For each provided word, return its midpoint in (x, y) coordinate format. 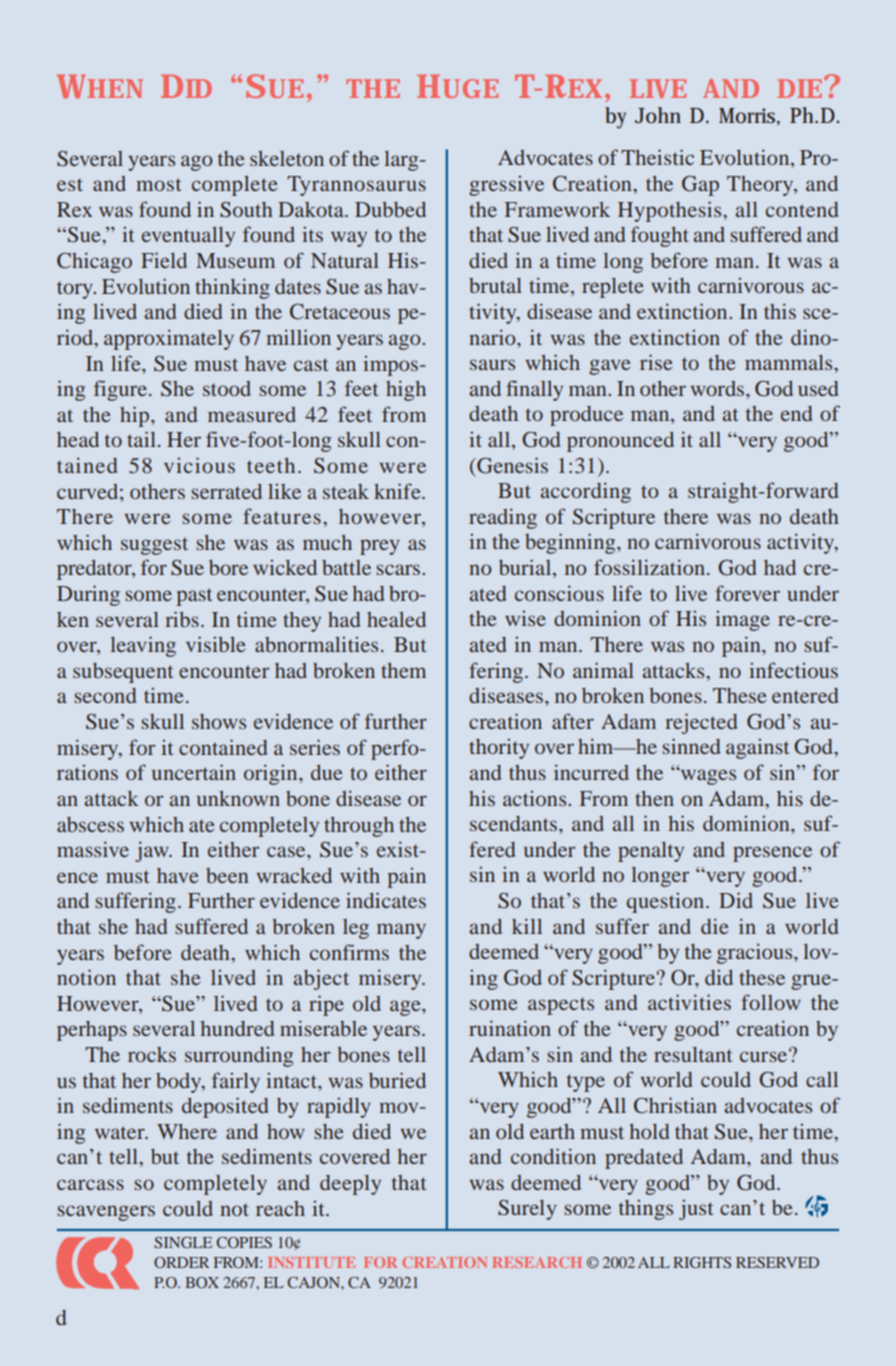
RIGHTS (702, 1262)
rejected (701, 723)
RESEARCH (537, 1262)
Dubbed (390, 209)
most (159, 184)
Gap (700, 186)
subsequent (123, 673)
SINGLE (183, 1242)
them (403, 670)
